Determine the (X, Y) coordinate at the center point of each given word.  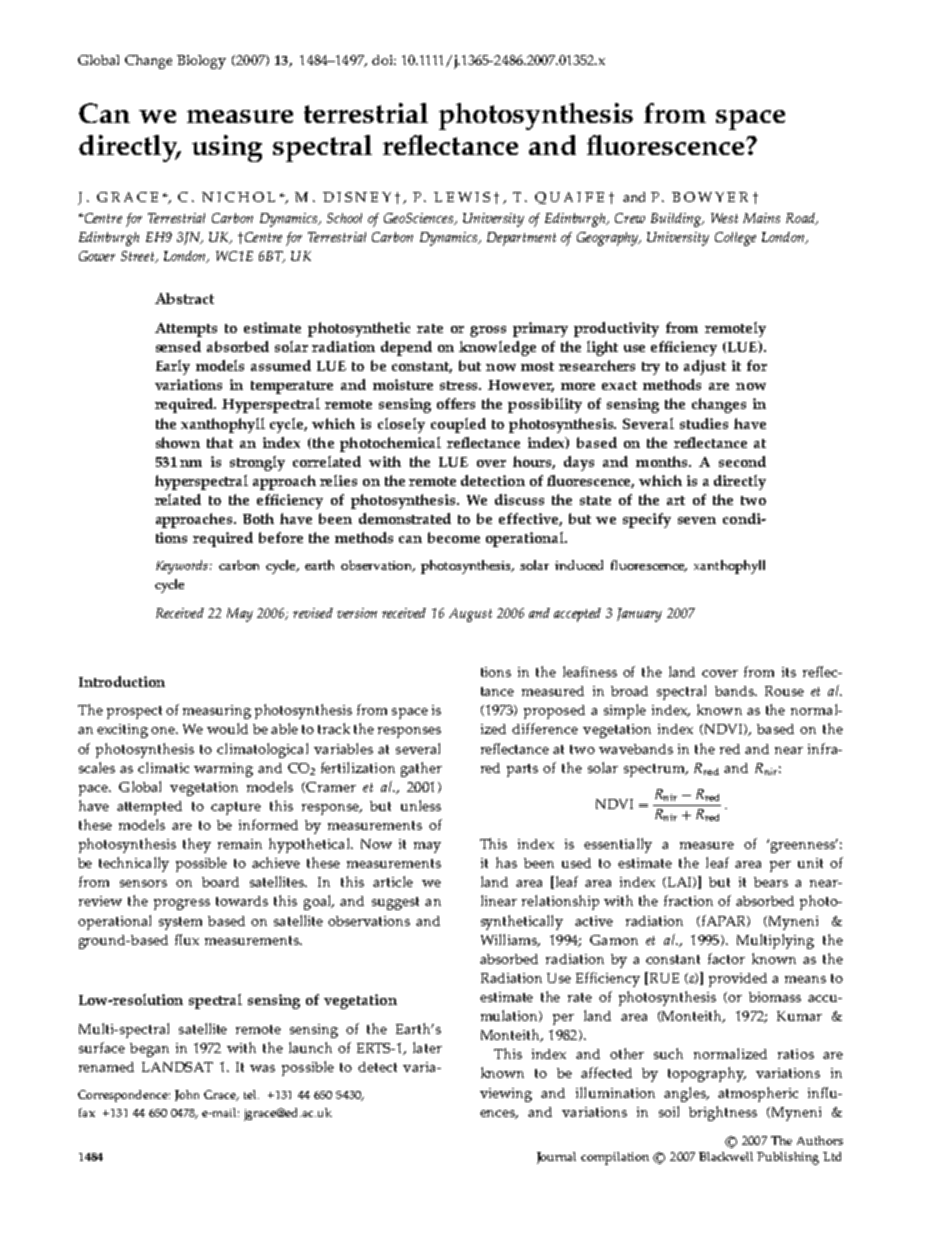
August (470, 615)
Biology (201, 62)
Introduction (122, 681)
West (724, 218)
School (344, 218)
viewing (506, 1095)
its (789, 672)
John (187, 1095)
